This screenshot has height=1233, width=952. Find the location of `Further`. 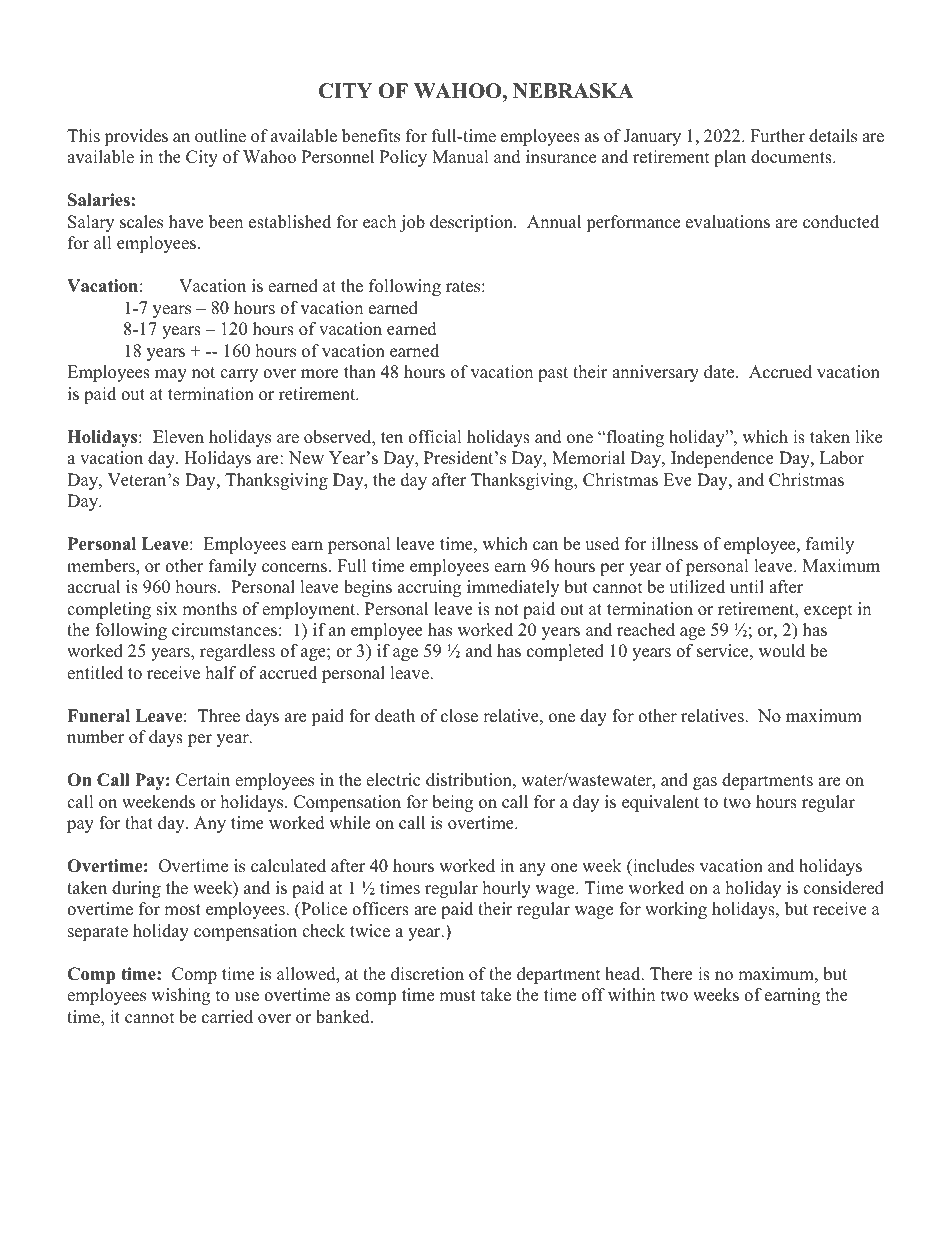

Further is located at coordinates (777, 136).
